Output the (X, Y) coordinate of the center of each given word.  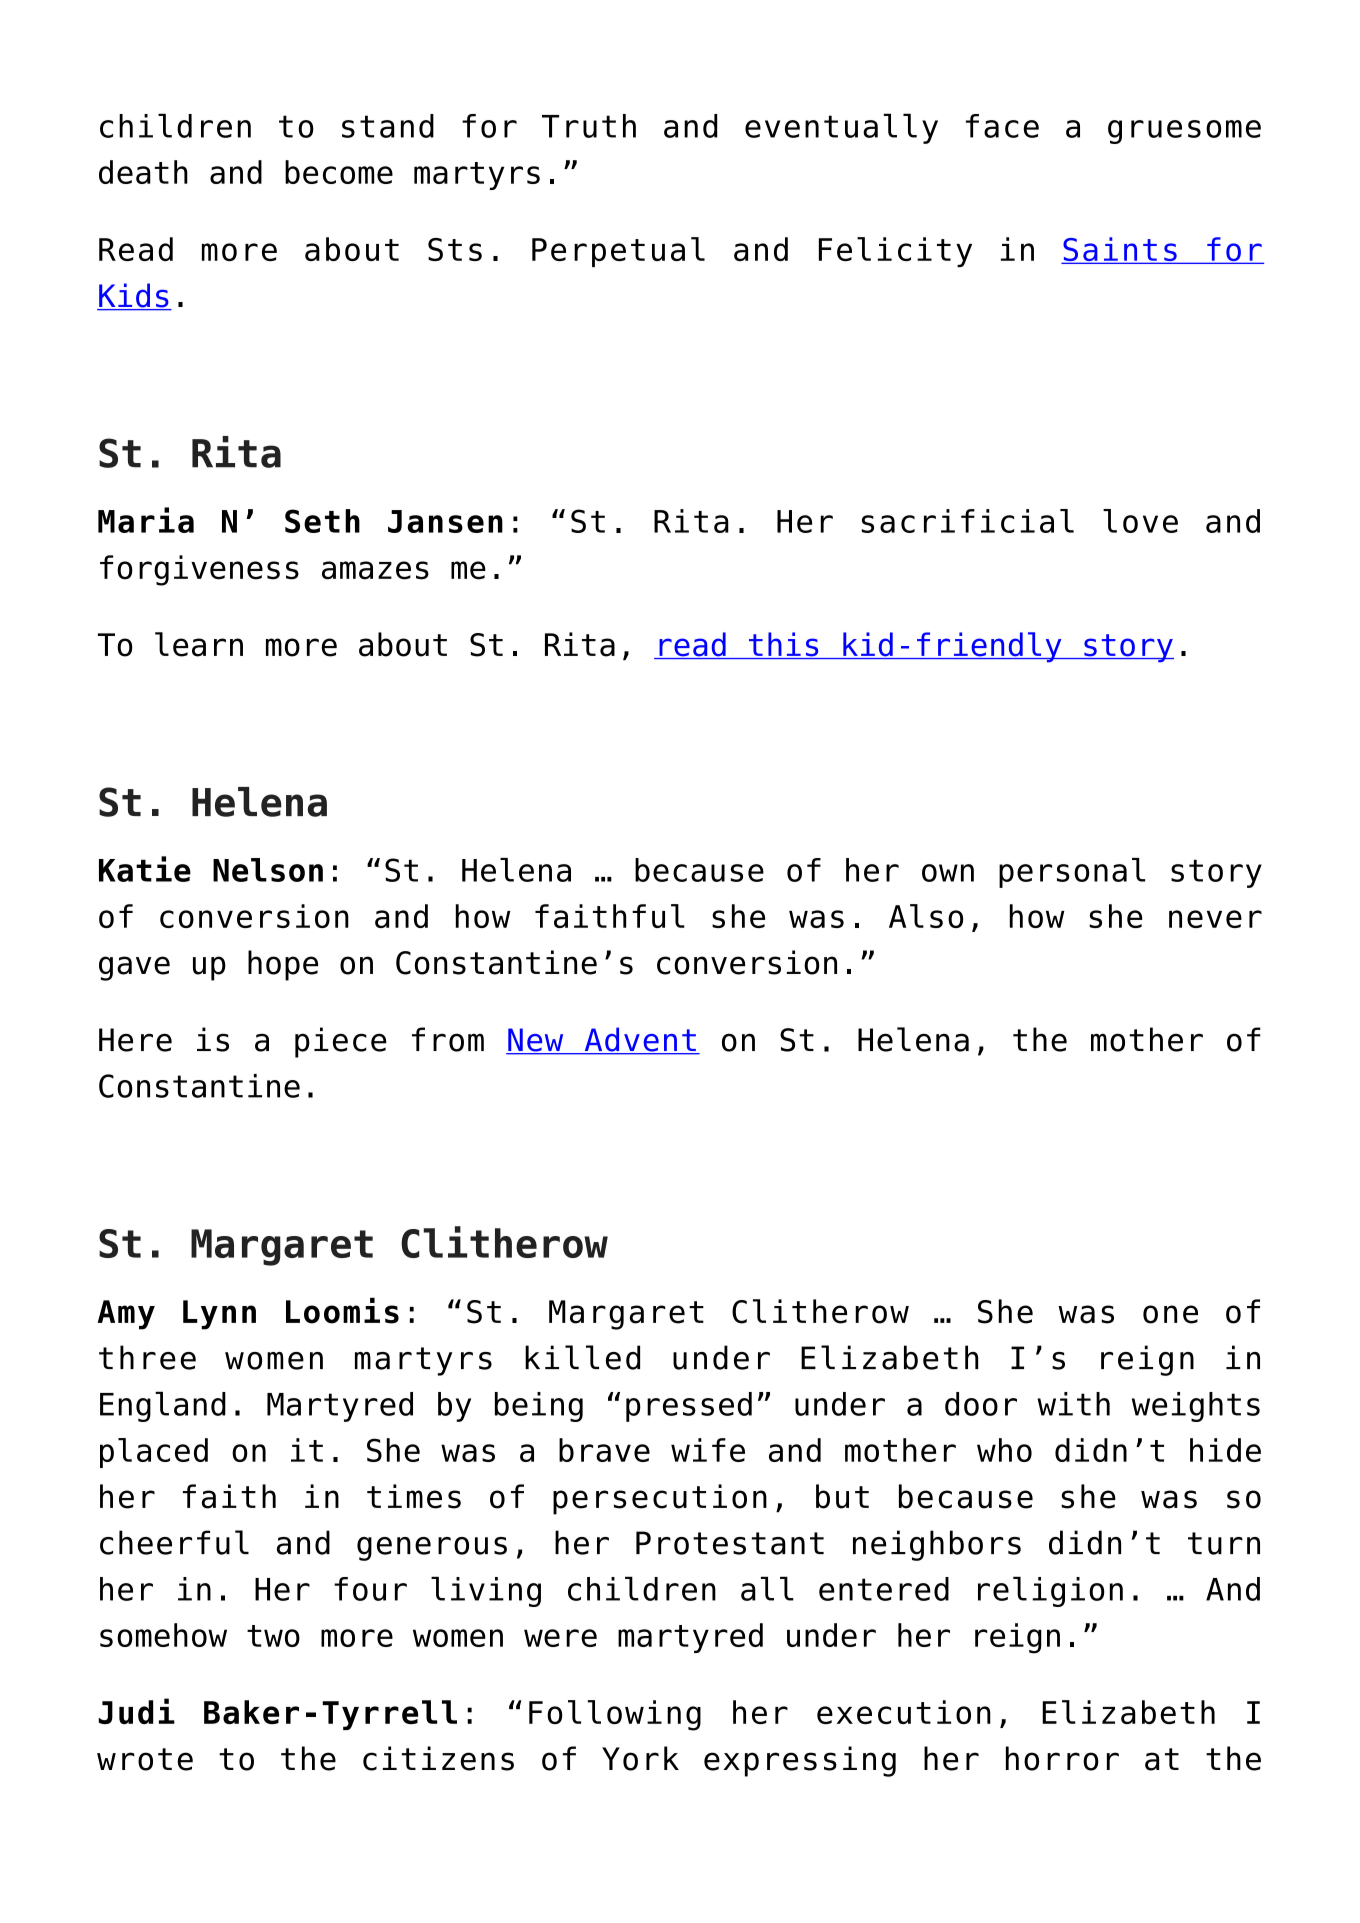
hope (283, 965)
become (339, 172)
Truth (589, 126)
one (1170, 1314)
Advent (640, 1040)
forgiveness (199, 570)
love (1140, 521)
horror (1062, 1758)
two (273, 1636)
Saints (1120, 250)
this (784, 645)
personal (1072, 873)
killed (582, 1357)
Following (615, 1715)
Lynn (219, 1315)
